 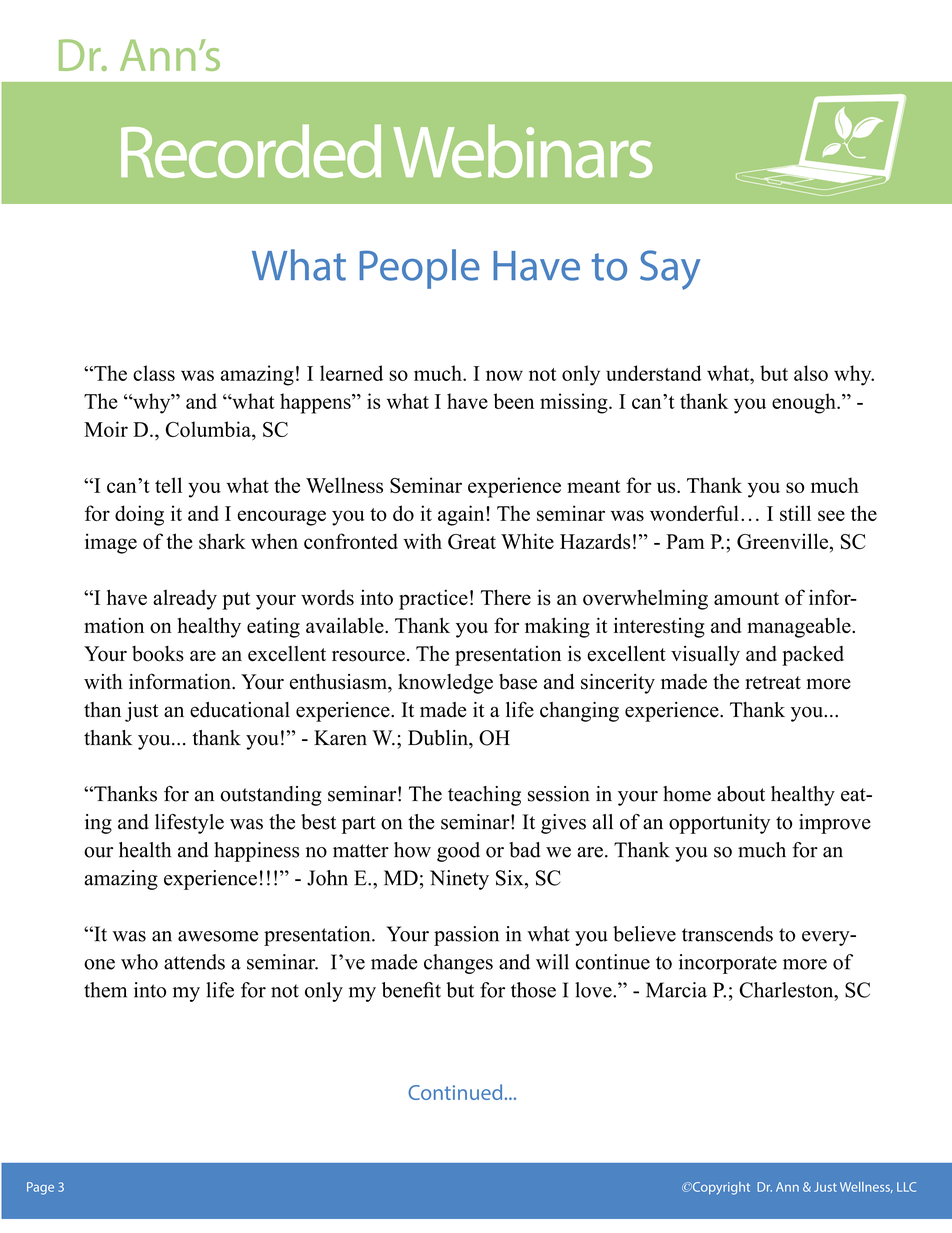 What do you see at coordinates (513, 401) in the screenshot?
I see `been` at bounding box center [513, 401].
